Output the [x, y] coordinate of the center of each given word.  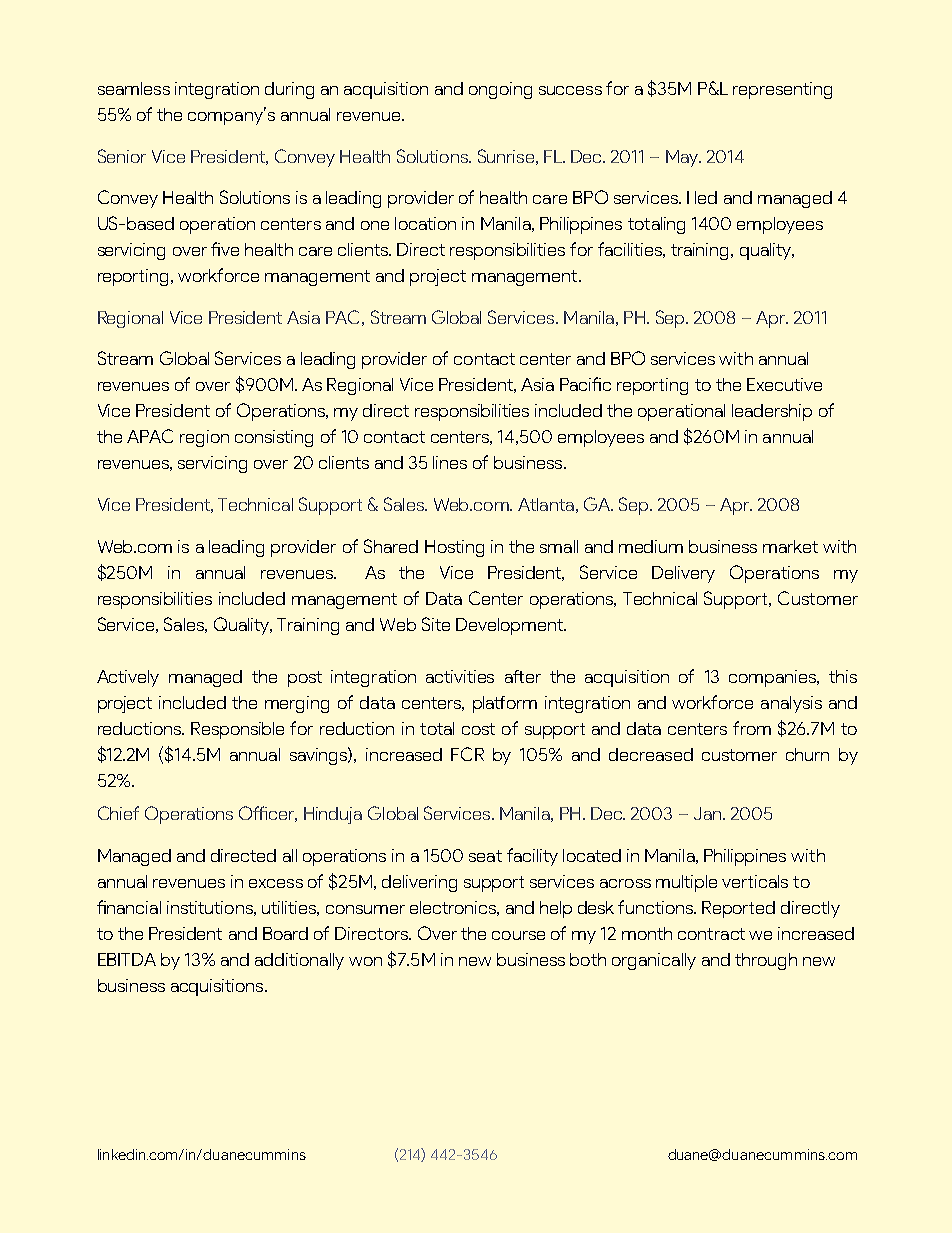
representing [782, 90]
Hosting [454, 548]
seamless [134, 88]
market [790, 546]
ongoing [500, 90]
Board [285, 933]
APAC [150, 436]
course [518, 935]
